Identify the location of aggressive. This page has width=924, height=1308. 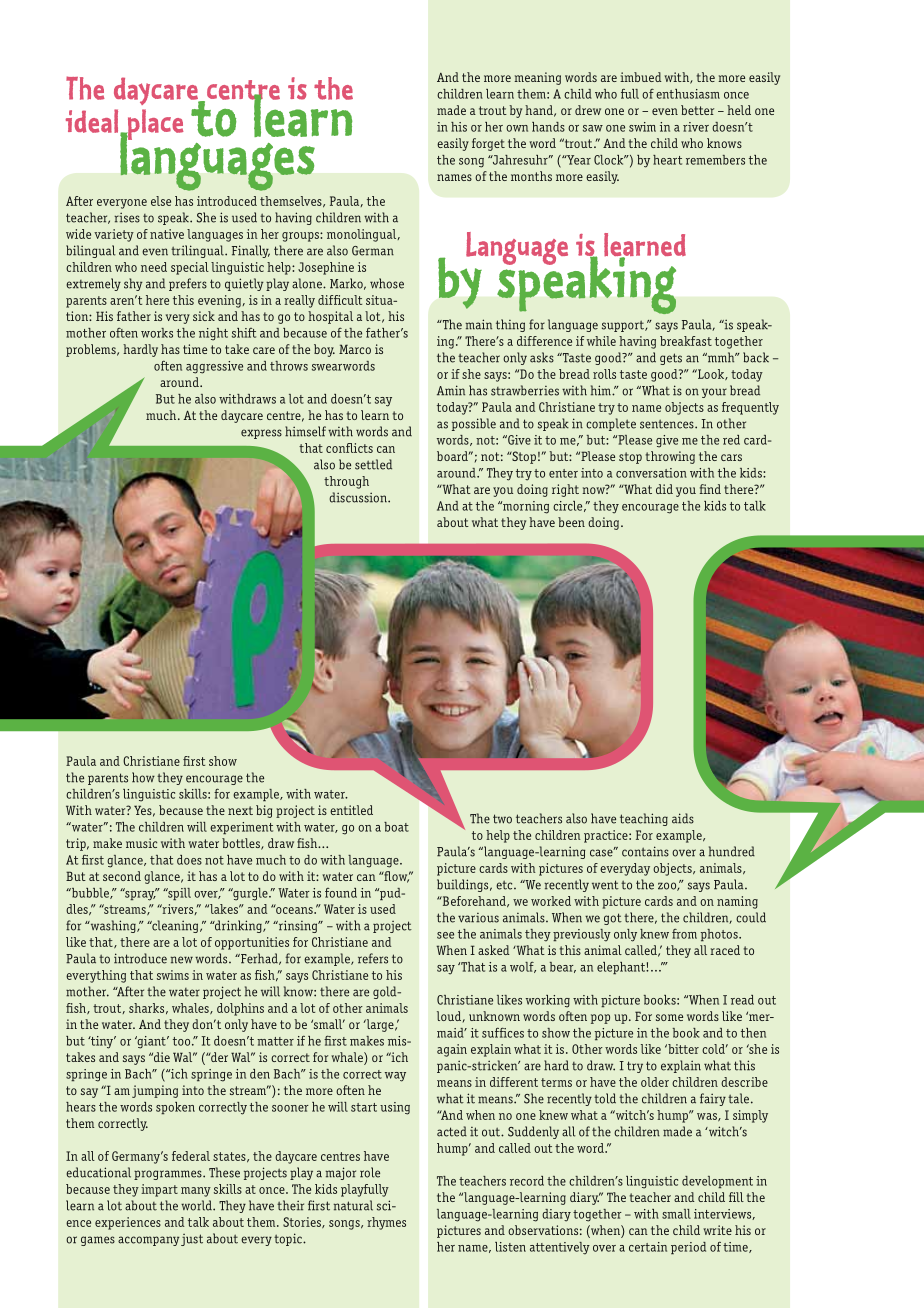
(214, 367).
